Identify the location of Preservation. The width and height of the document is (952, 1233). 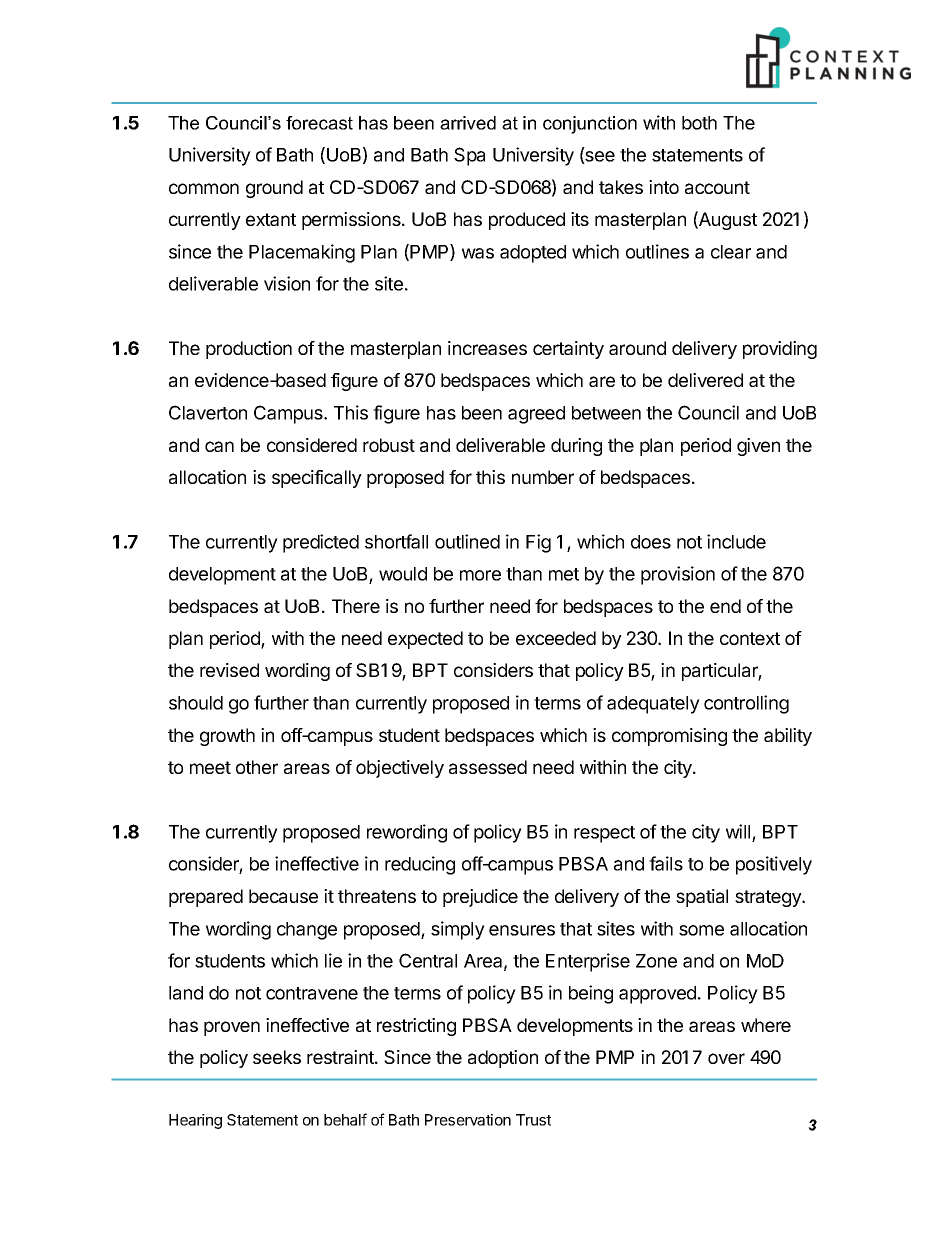
(468, 1120).
